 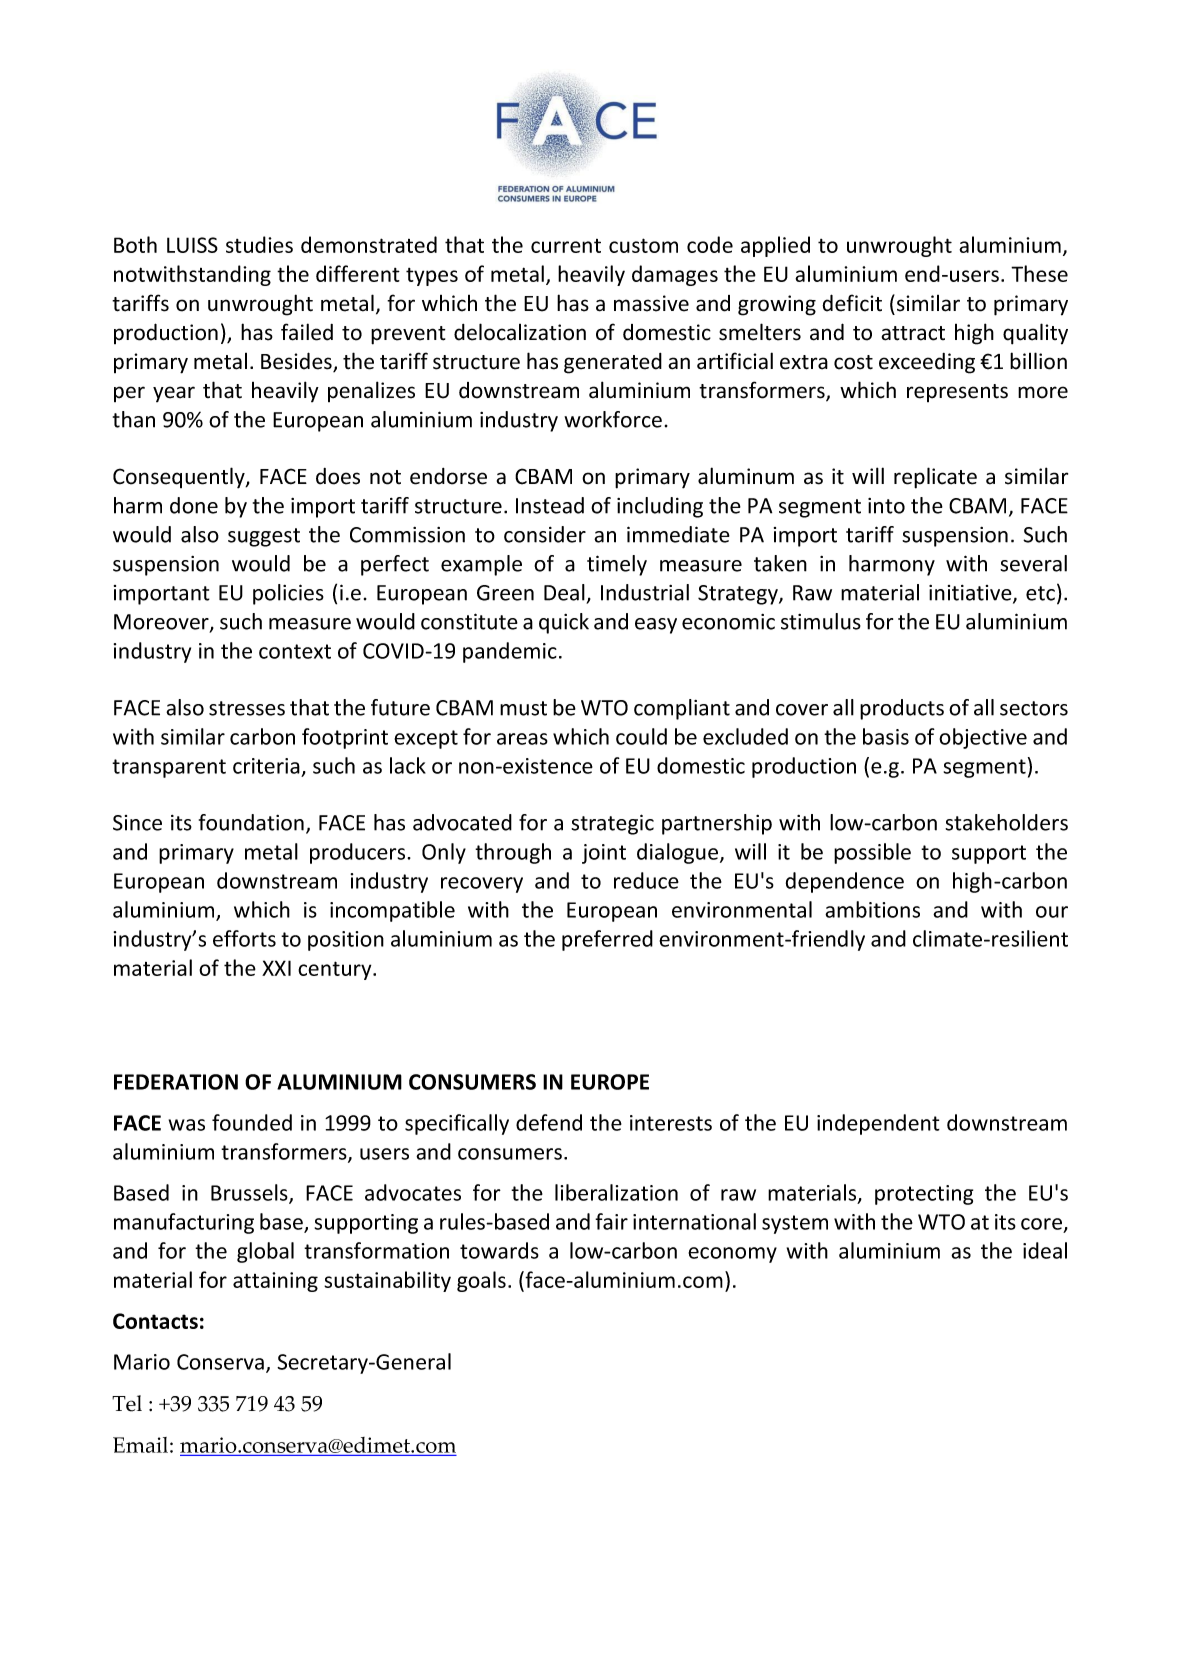 What do you see at coordinates (295, 651) in the screenshot?
I see `context` at bounding box center [295, 651].
